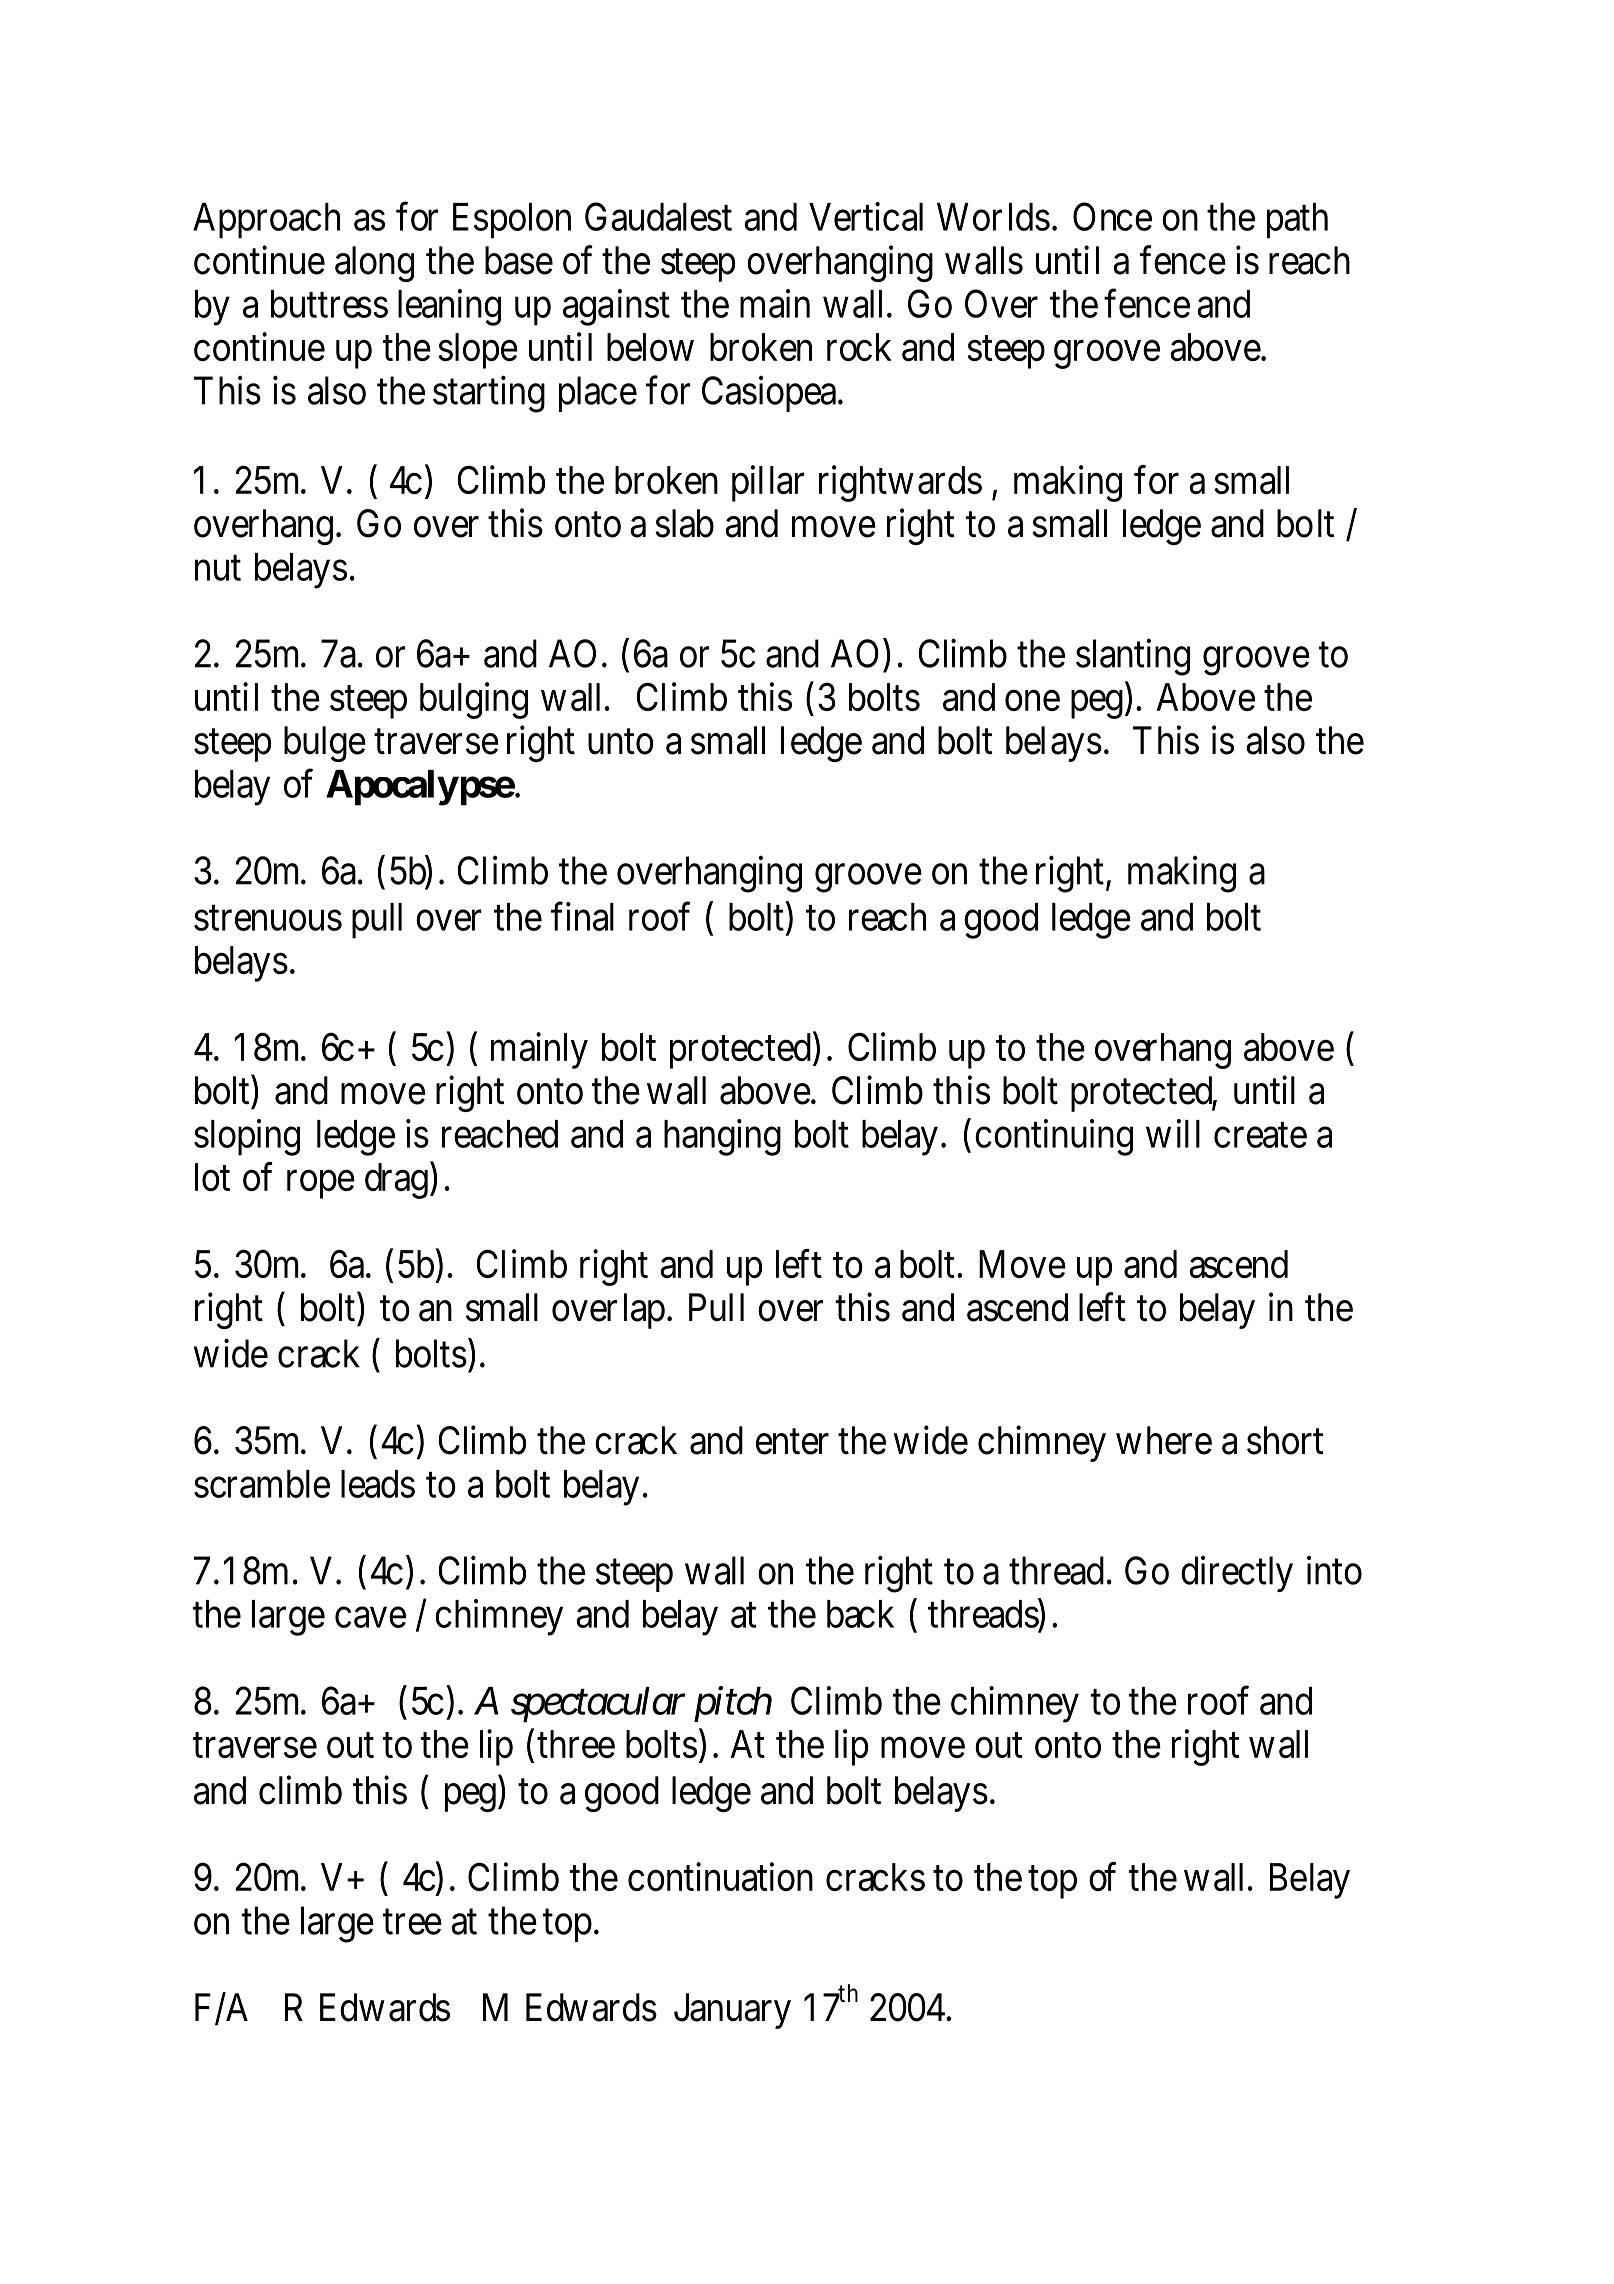  Describe the element at coordinates (1112, 216) in the screenshot. I see `Once` at that location.
